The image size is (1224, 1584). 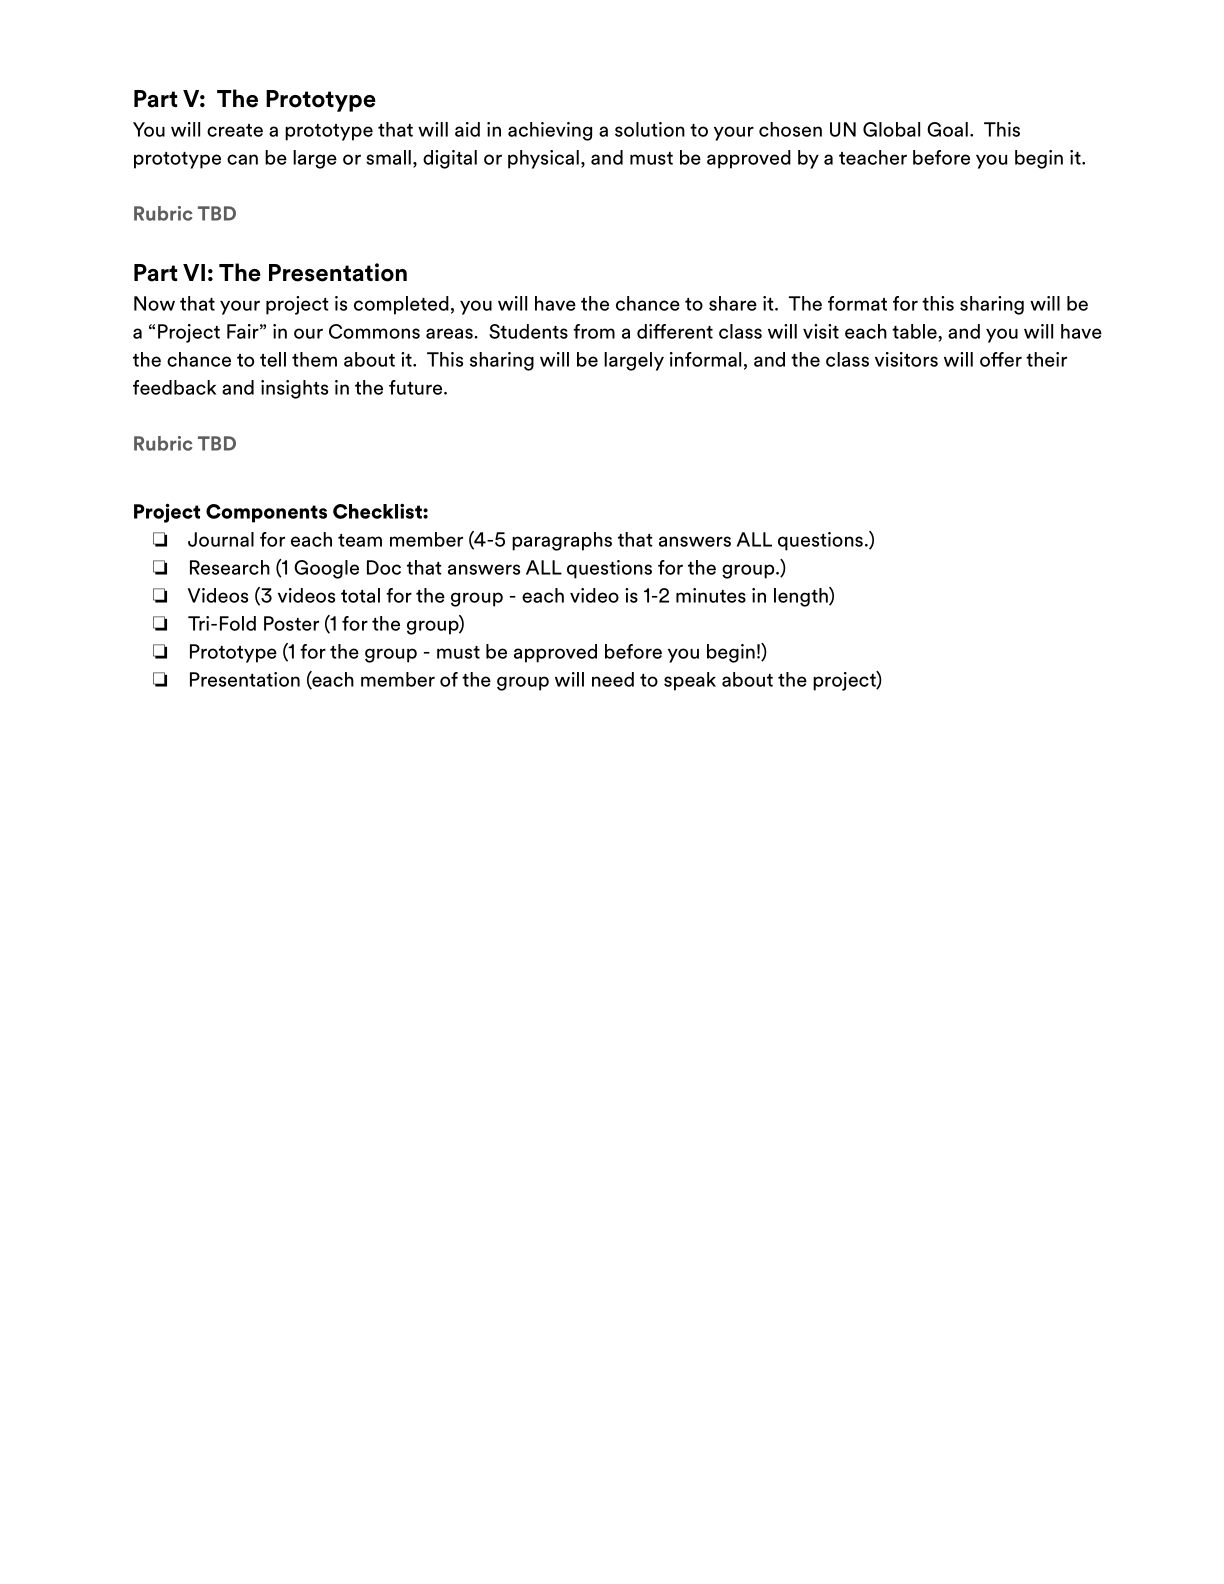 What do you see at coordinates (550, 131) in the image?
I see `achieving` at bounding box center [550, 131].
